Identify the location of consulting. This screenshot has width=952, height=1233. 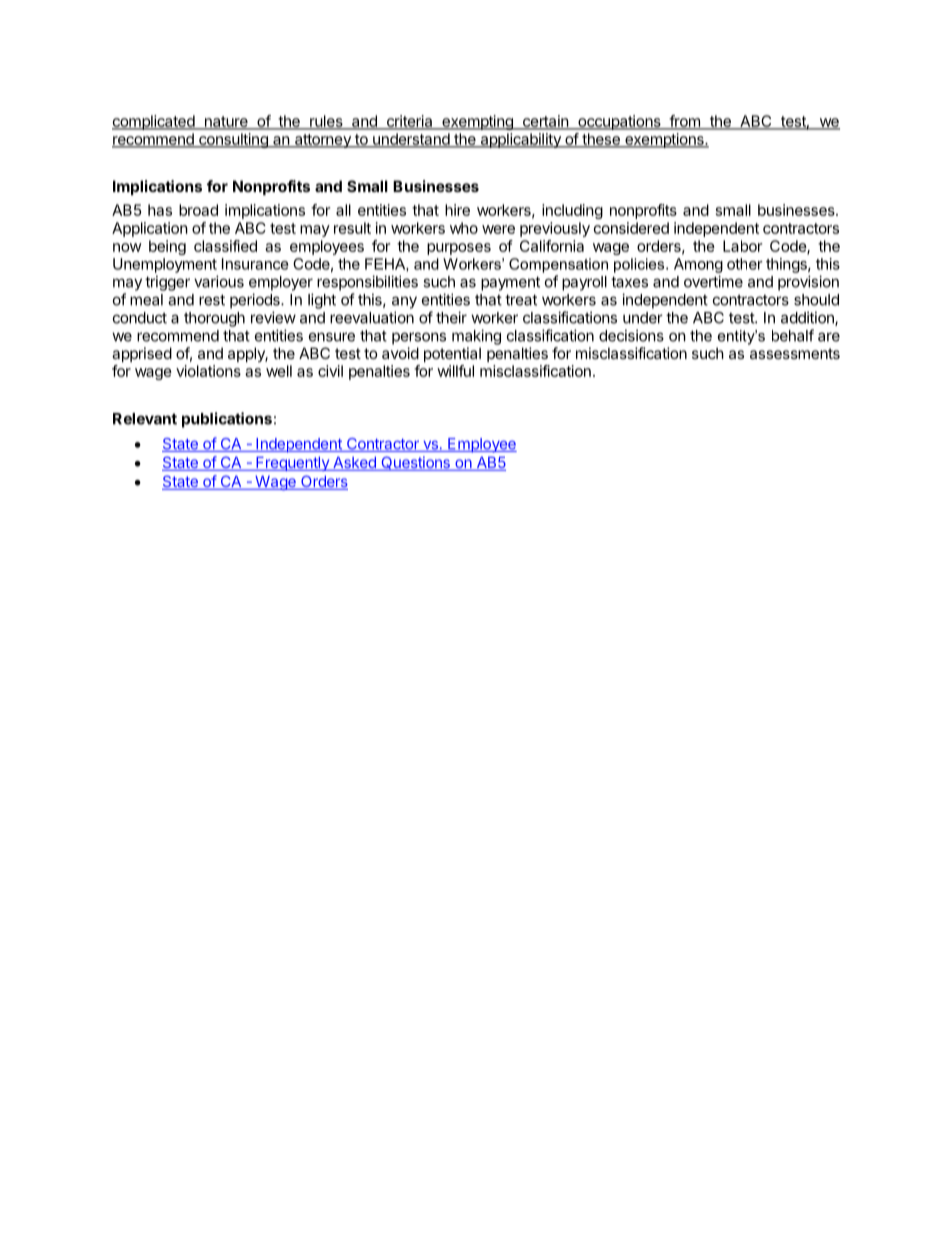
(233, 140).
